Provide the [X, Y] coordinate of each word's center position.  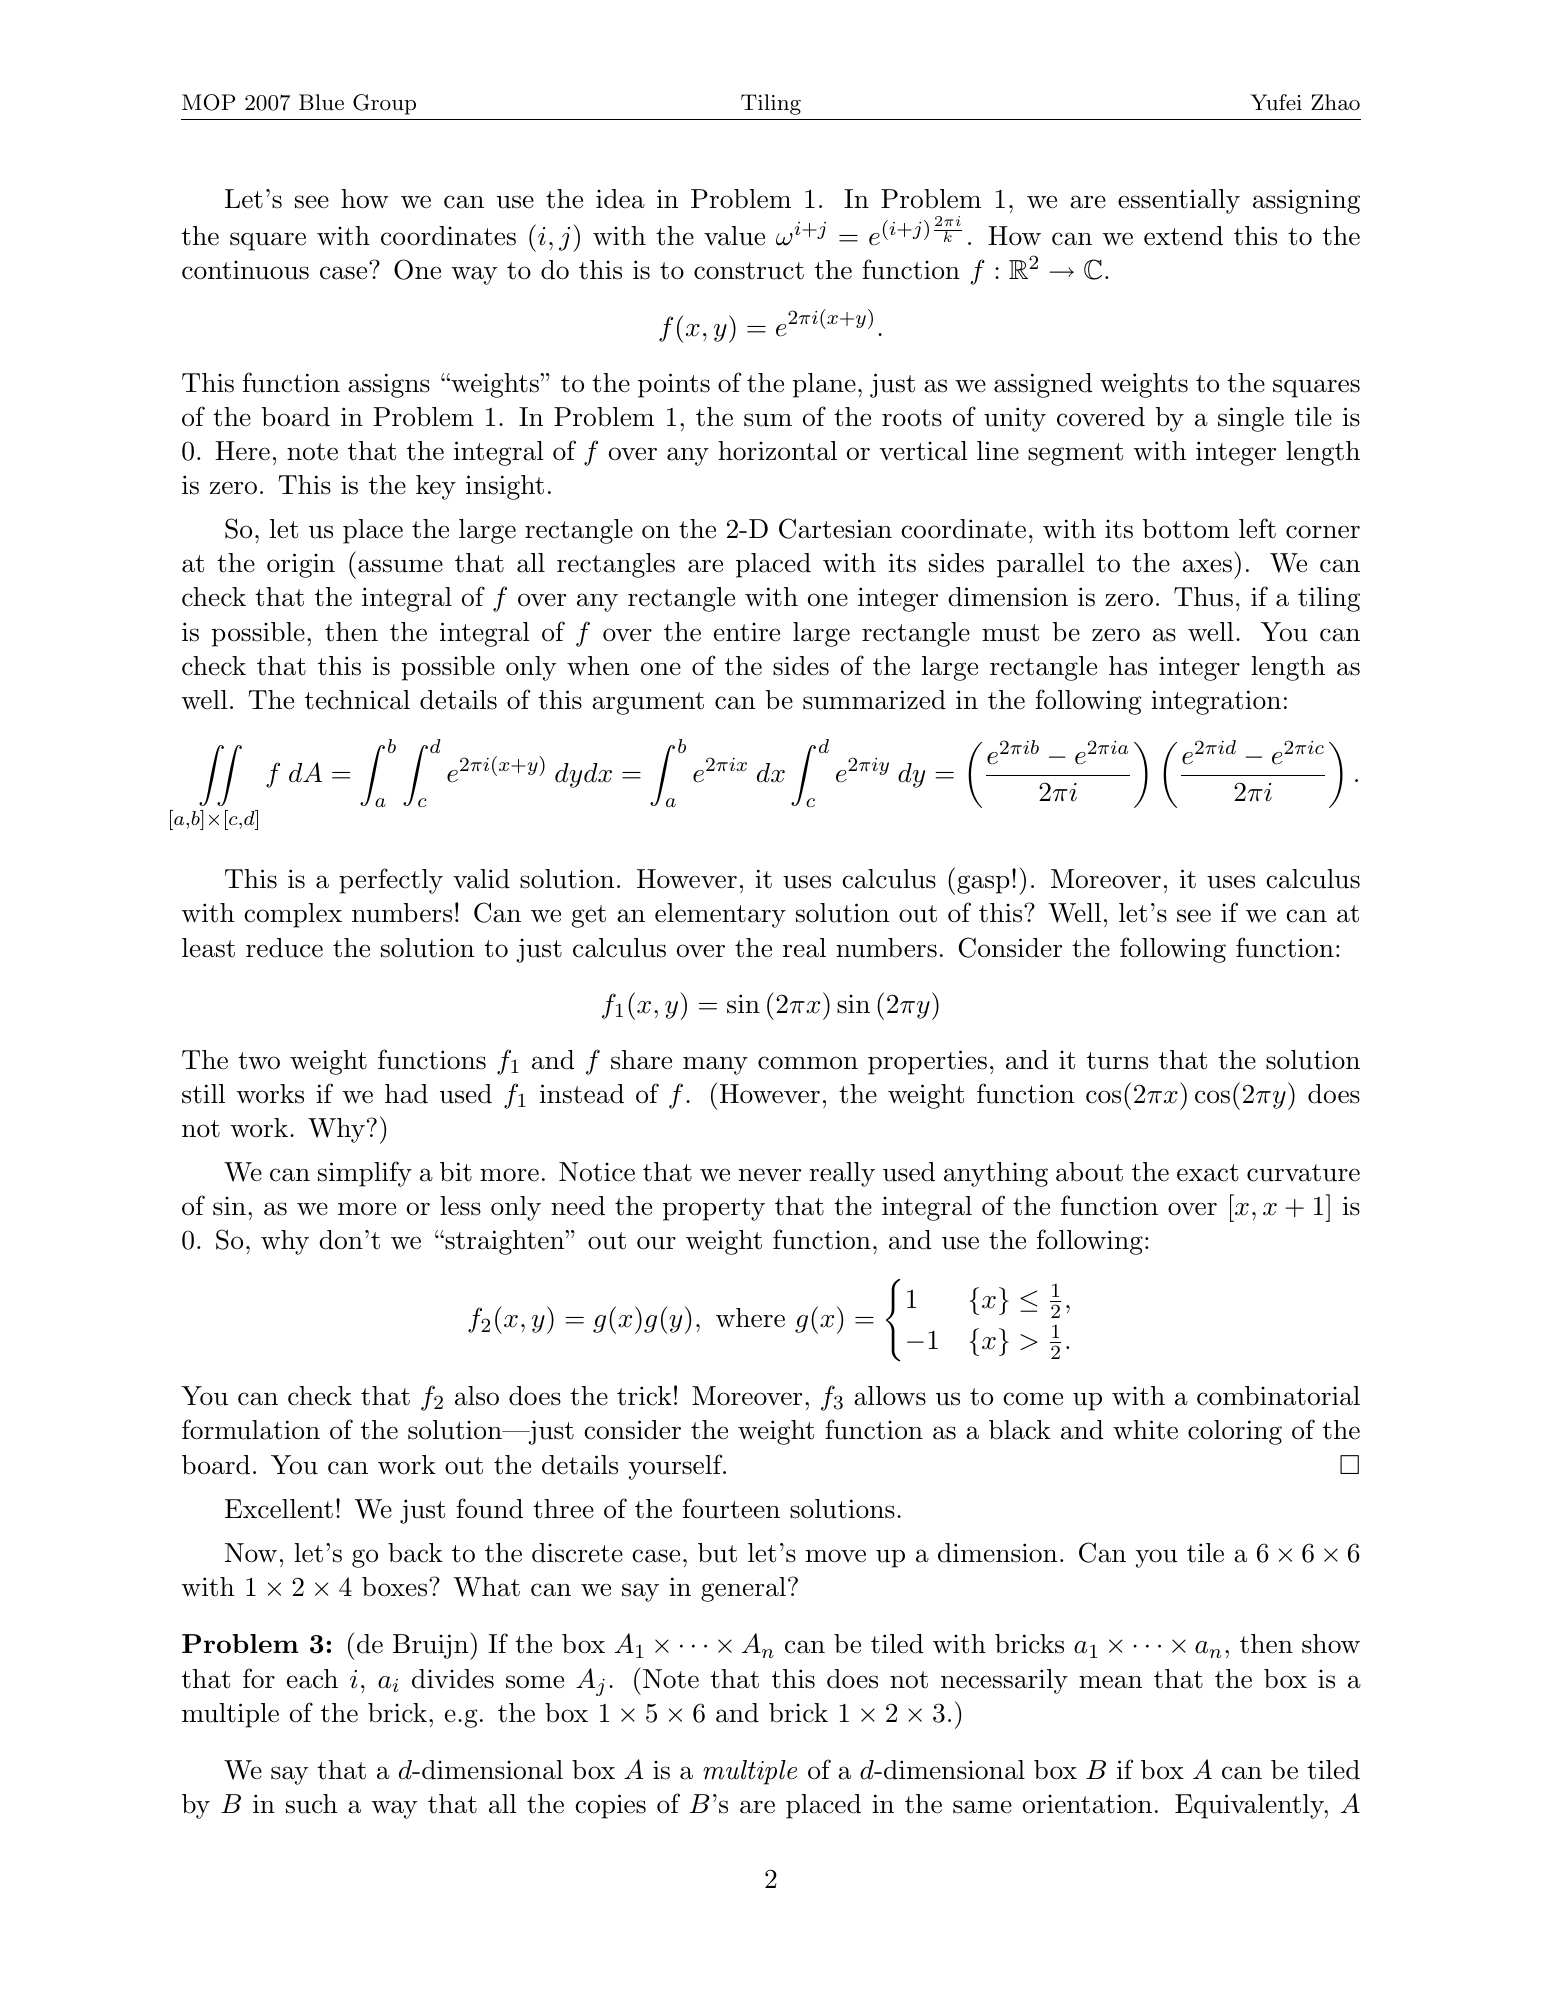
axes [1207, 566]
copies [610, 1806]
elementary [720, 915]
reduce [284, 948]
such [311, 1804]
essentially [1179, 201]
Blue [321, 102]
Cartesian [835, 528]
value [734, 236]
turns [1117, 1061]
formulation [251, 1429]
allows [890, 1396]
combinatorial [1278, 1396]
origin [301, 565]
